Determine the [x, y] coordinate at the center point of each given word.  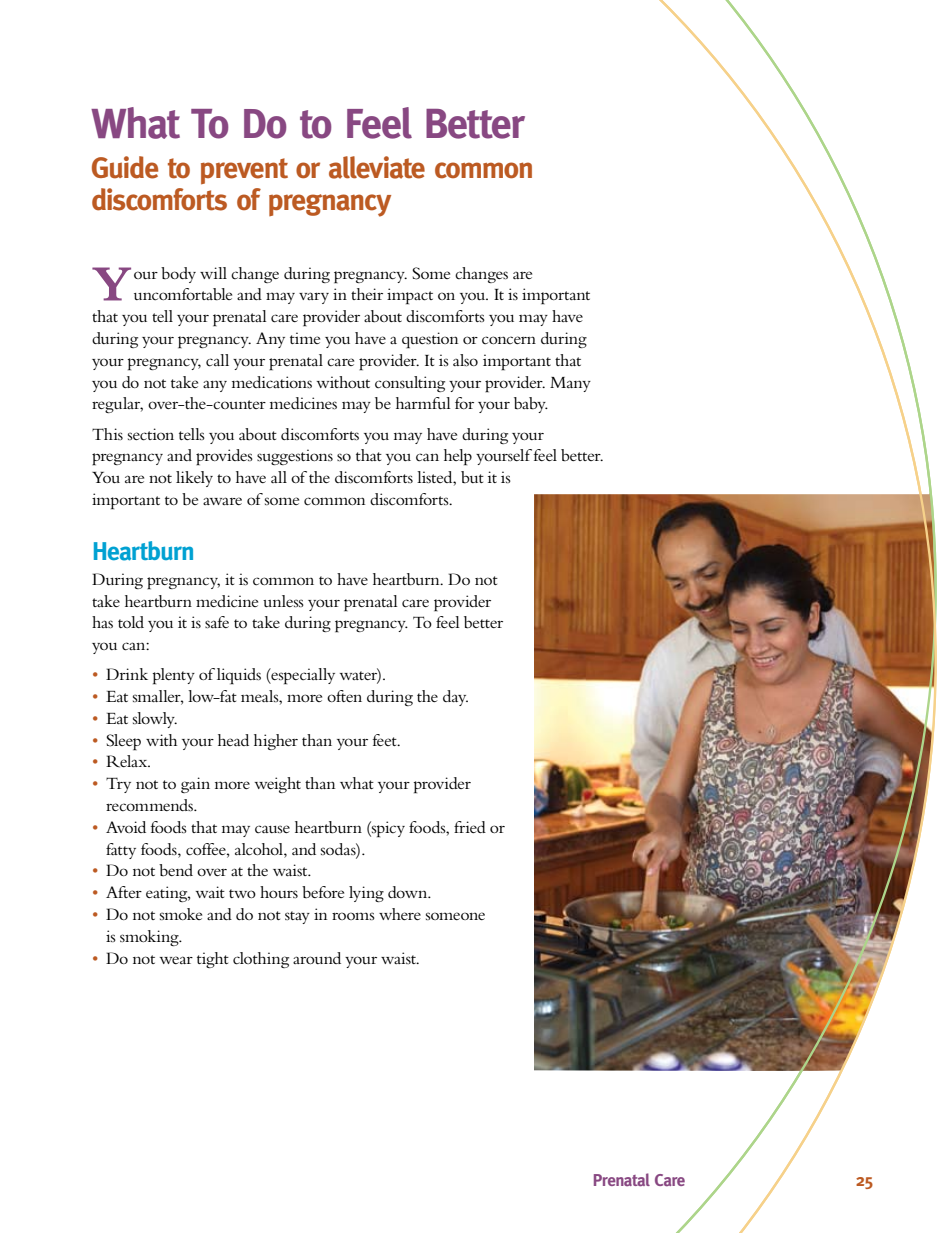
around [317, 958]
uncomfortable [183, 294]
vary [314, 298]
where [400, 914]
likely [194, 479]
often [344, 696]
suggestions [295, 457]
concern [509, 340]
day [455, 698]
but [472, 477]
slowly [155, 720]
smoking [150, 938]
